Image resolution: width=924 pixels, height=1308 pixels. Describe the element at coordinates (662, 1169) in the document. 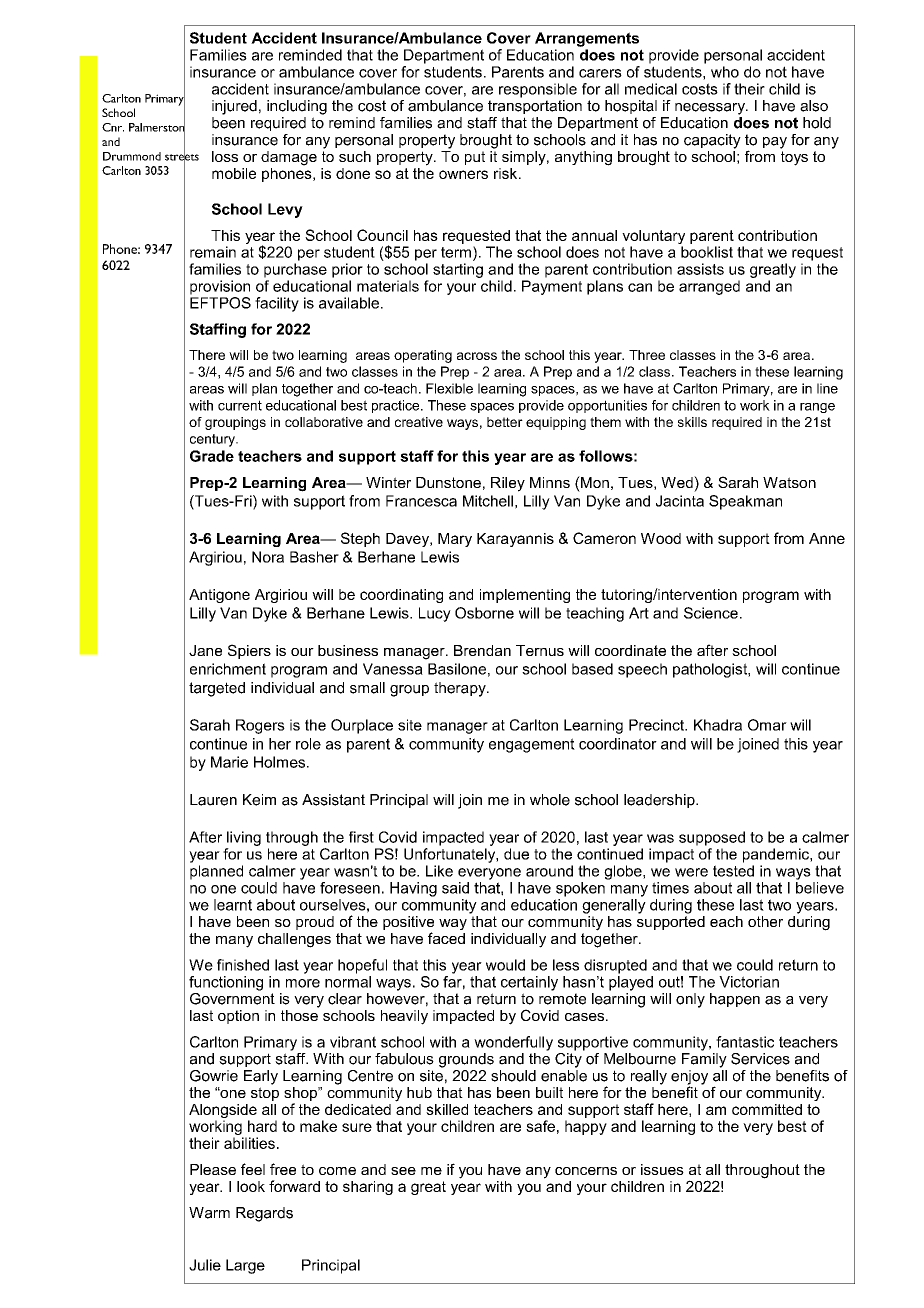

I see `issues` at that location.
